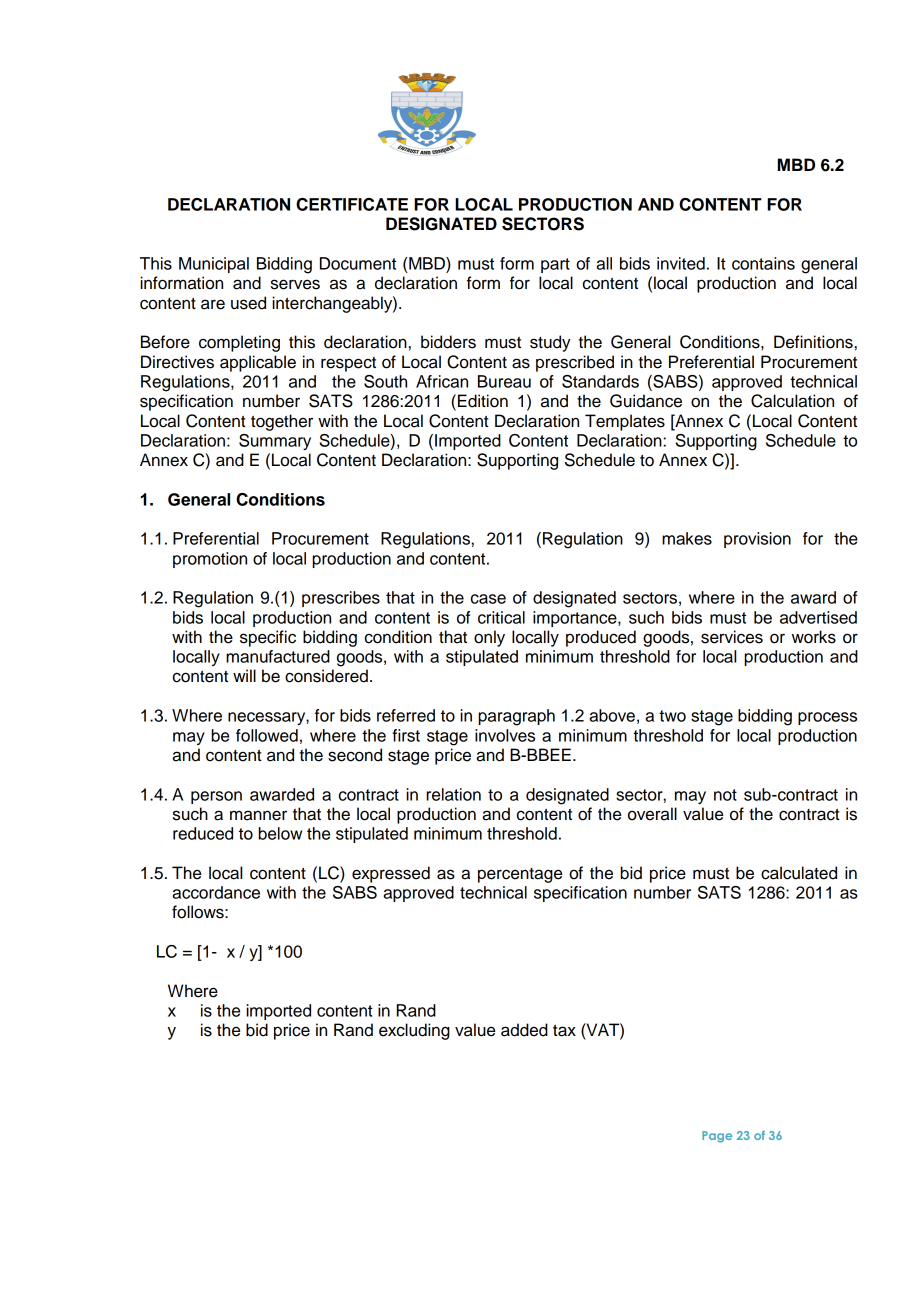 The width and height of the screenshot is (924, 1308). I want to click on case, so click(488, 599).
